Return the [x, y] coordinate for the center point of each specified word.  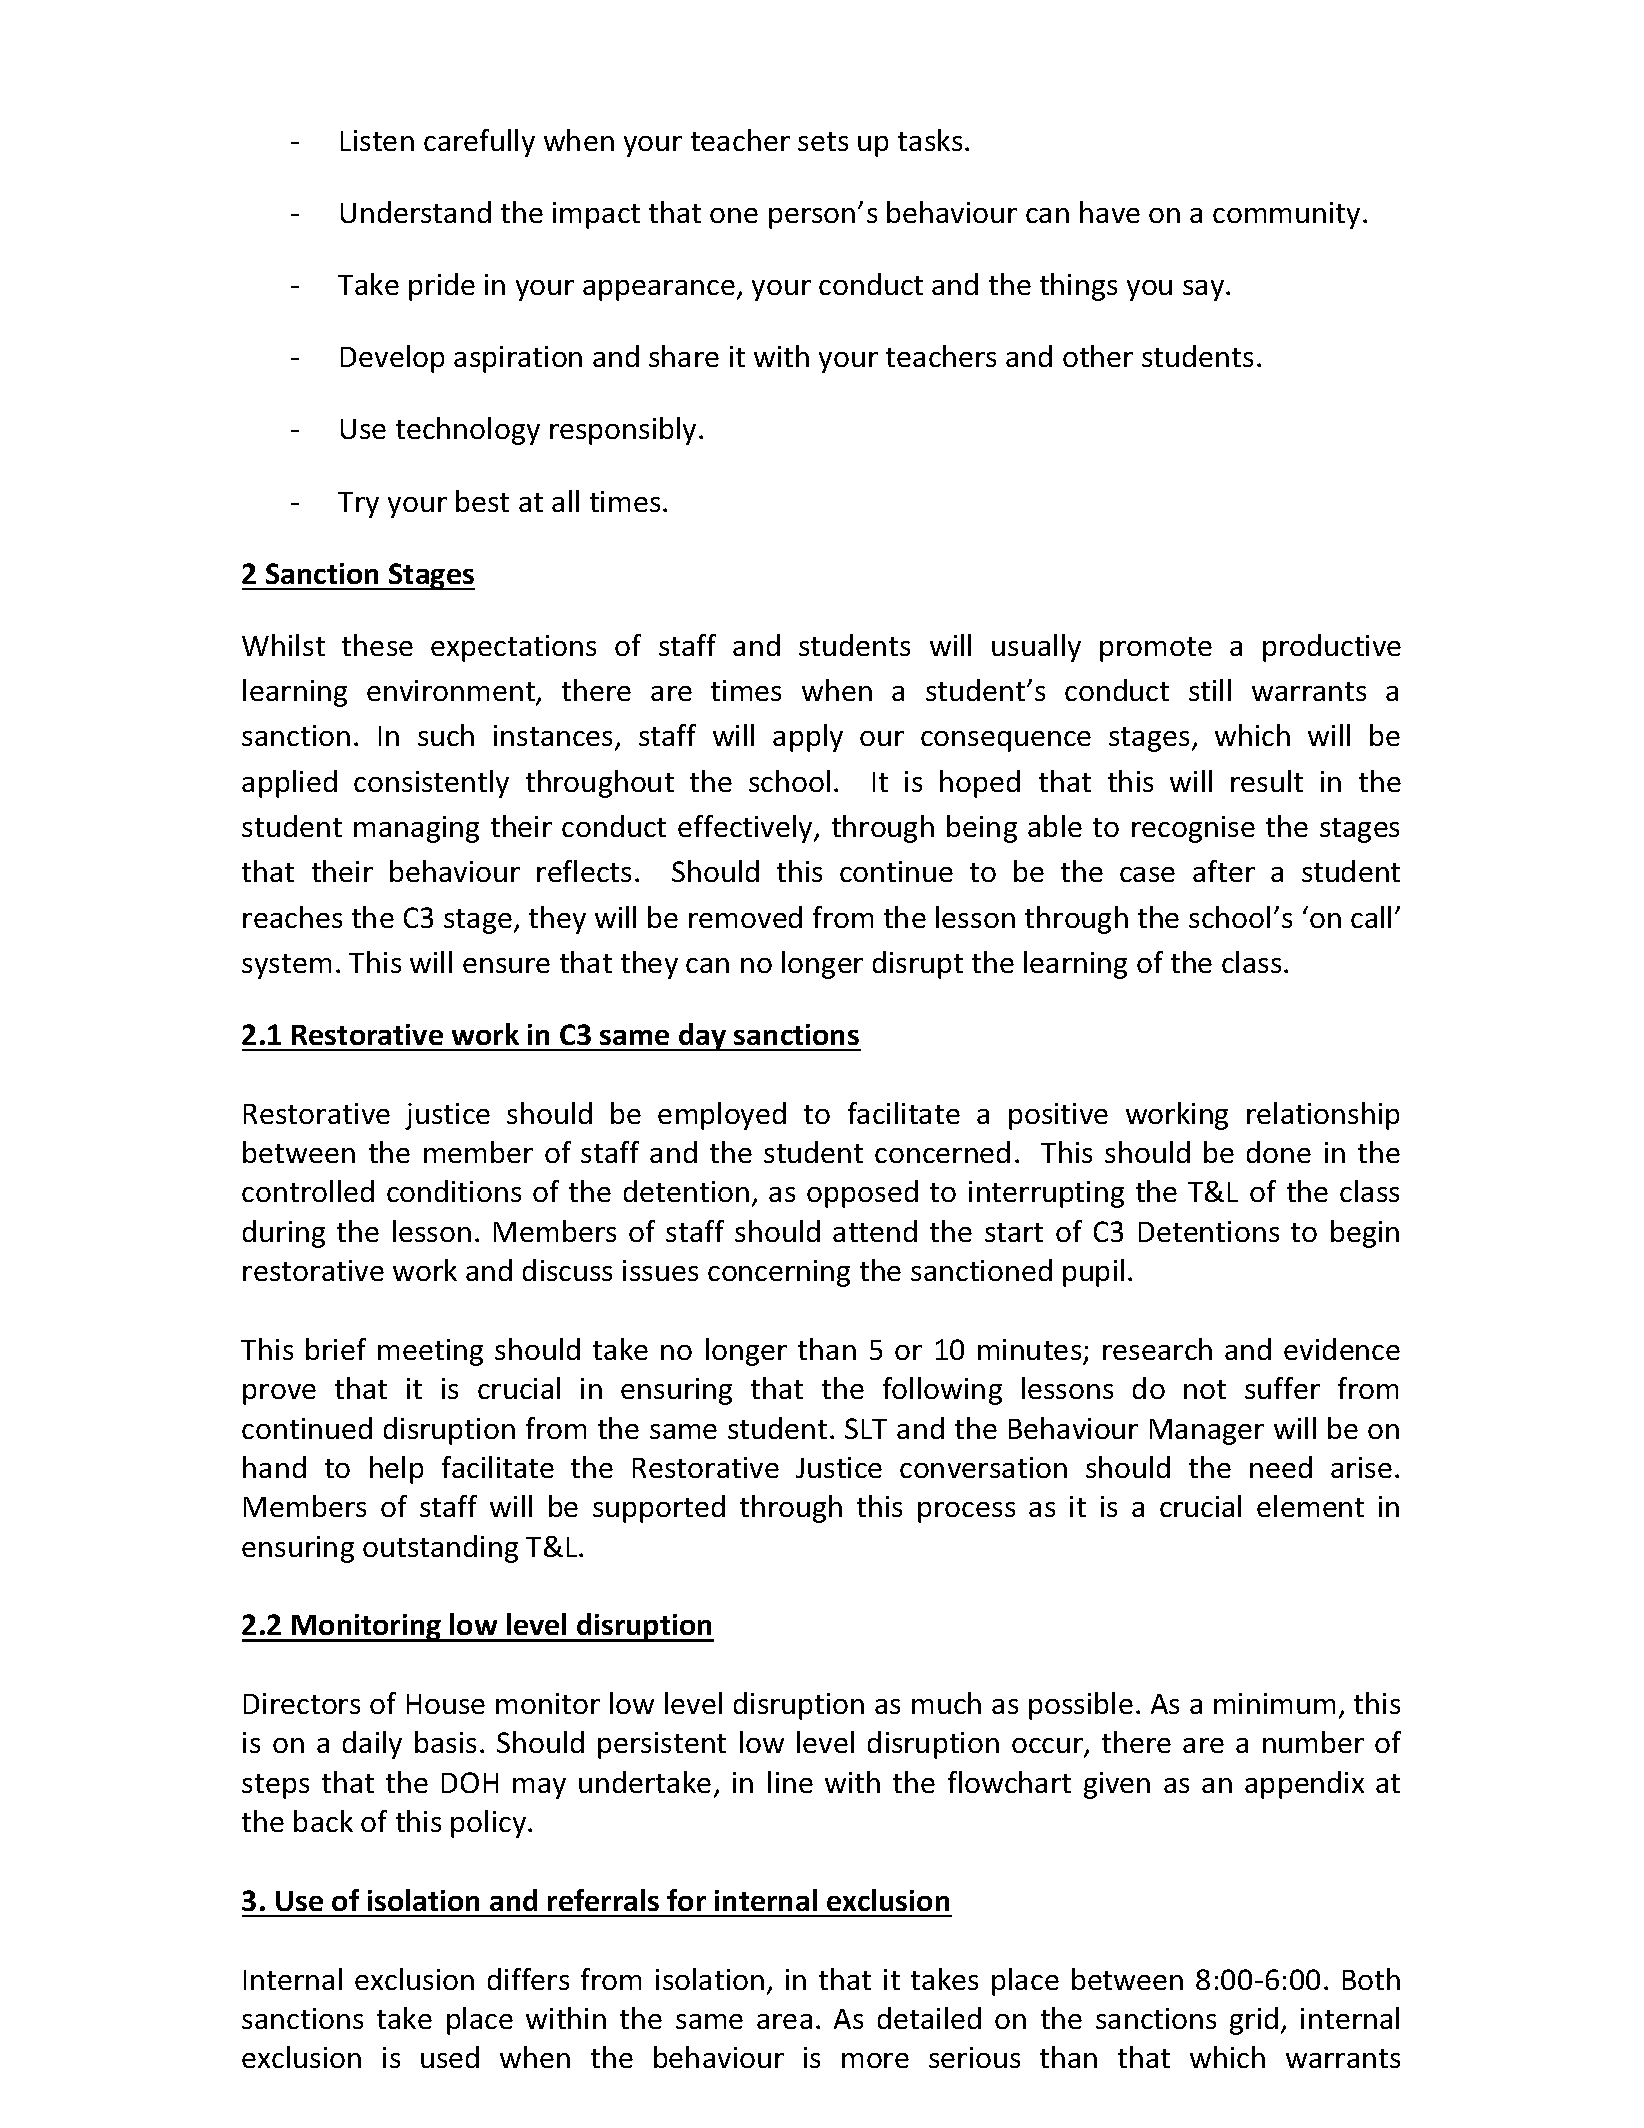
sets [823, 141]
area [784, 2021]
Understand [416, 212]
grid [1254, 2021]
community [1286, 215]
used [450, 2057]
